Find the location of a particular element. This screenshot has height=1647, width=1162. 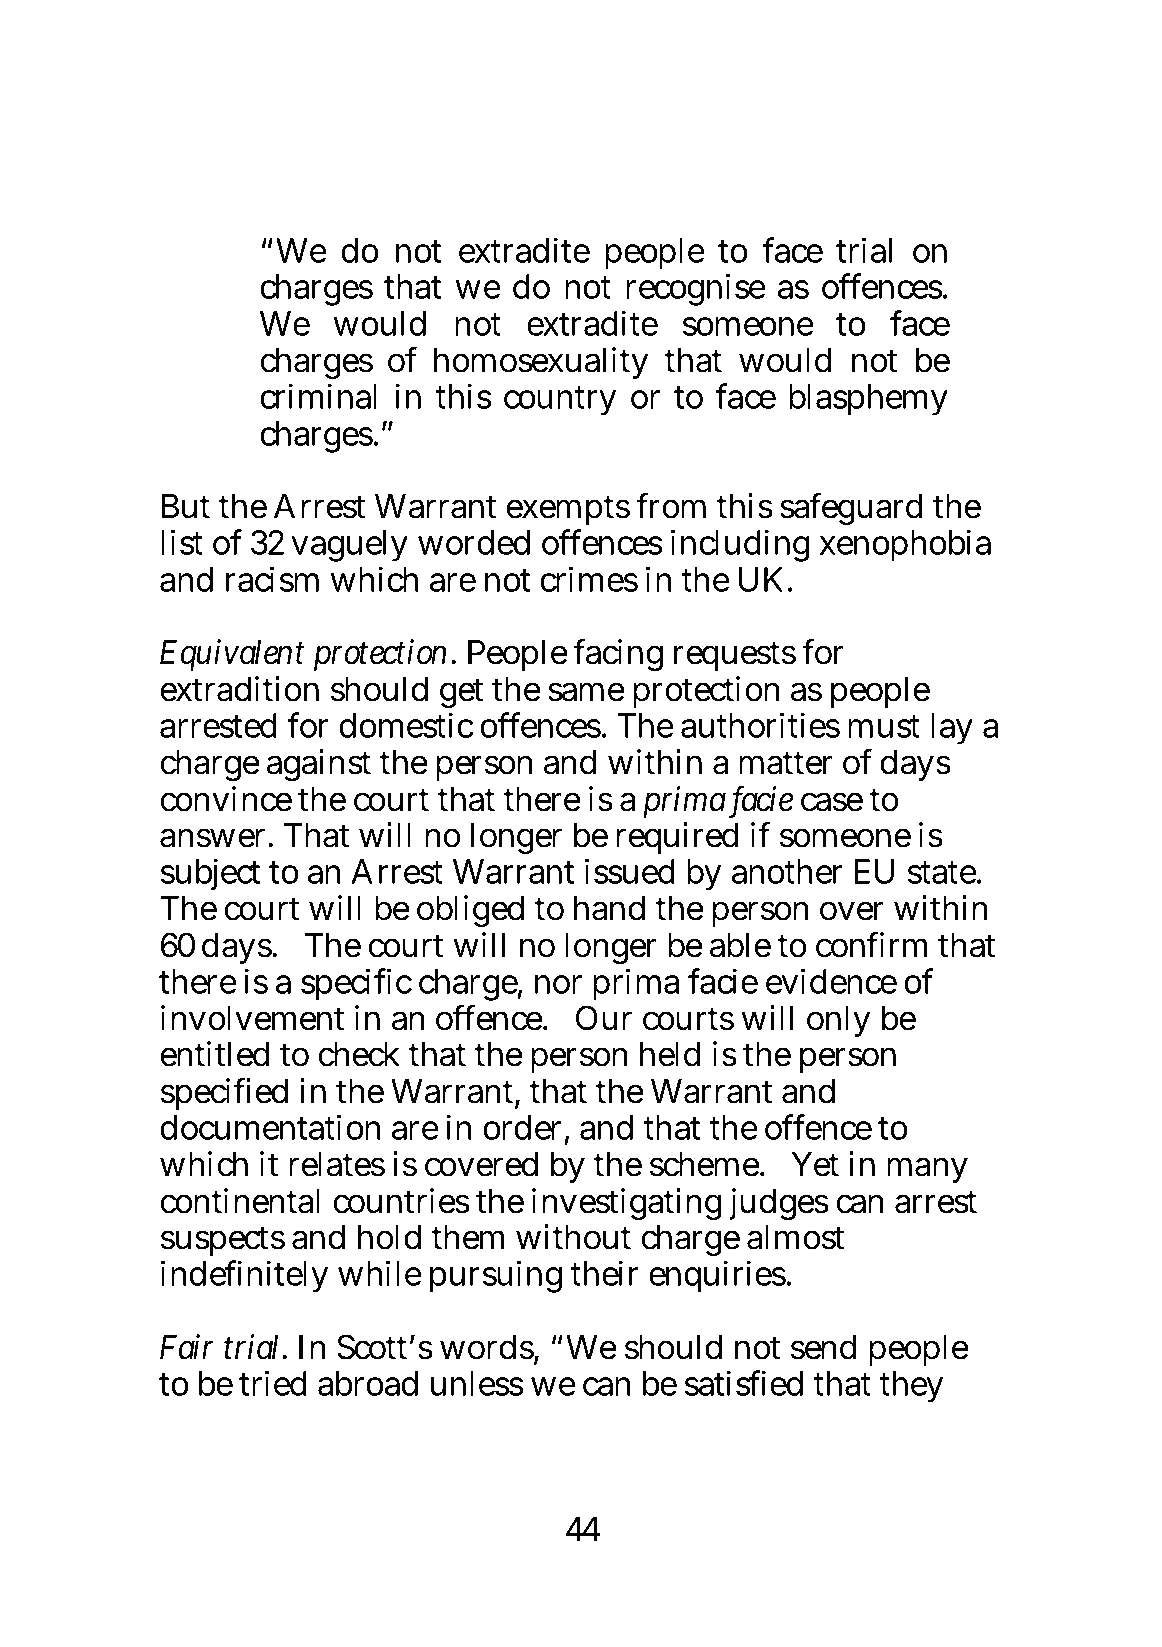

facing is located at coordinates (618, 654).
